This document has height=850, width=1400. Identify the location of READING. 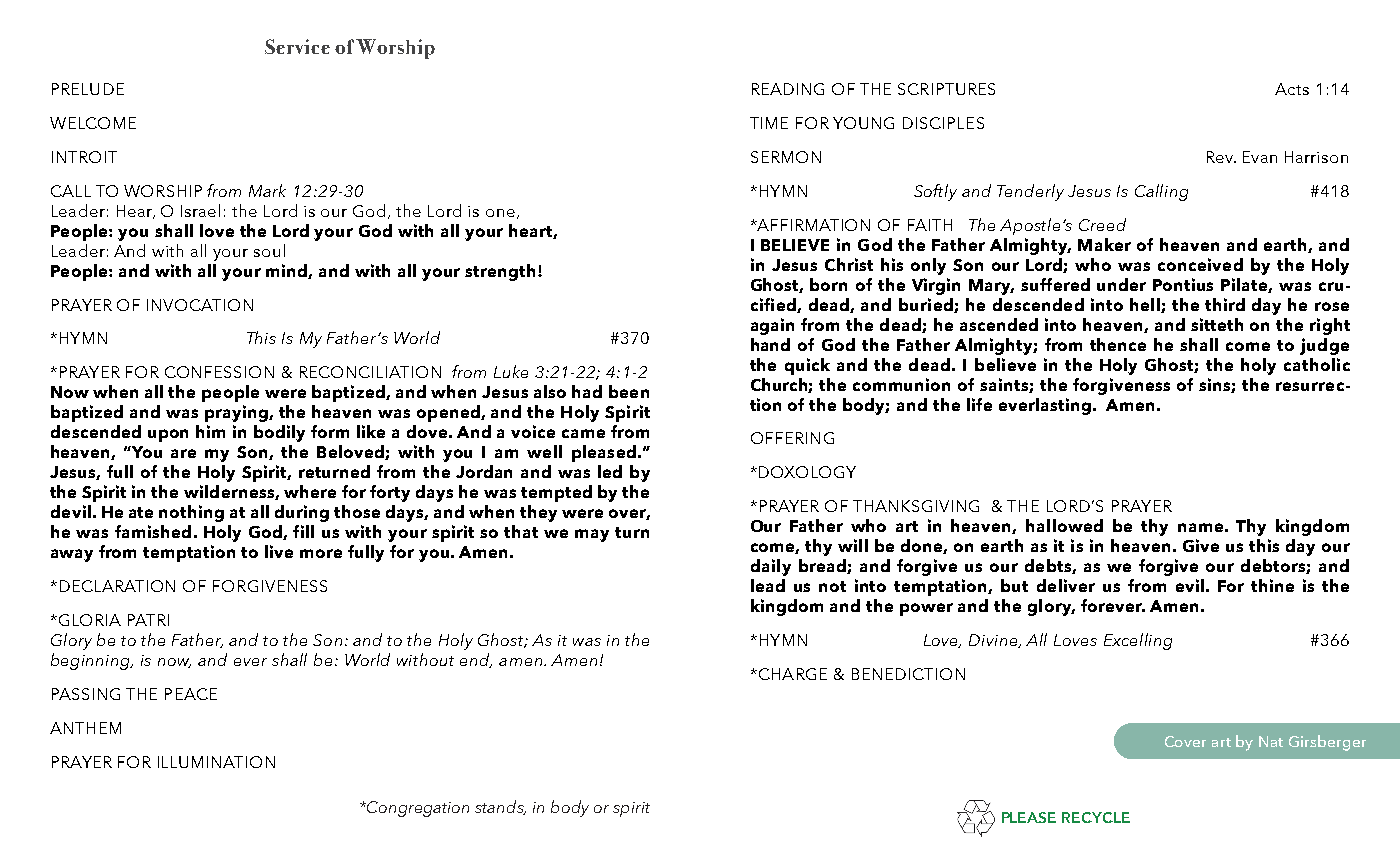
(788, 89).
